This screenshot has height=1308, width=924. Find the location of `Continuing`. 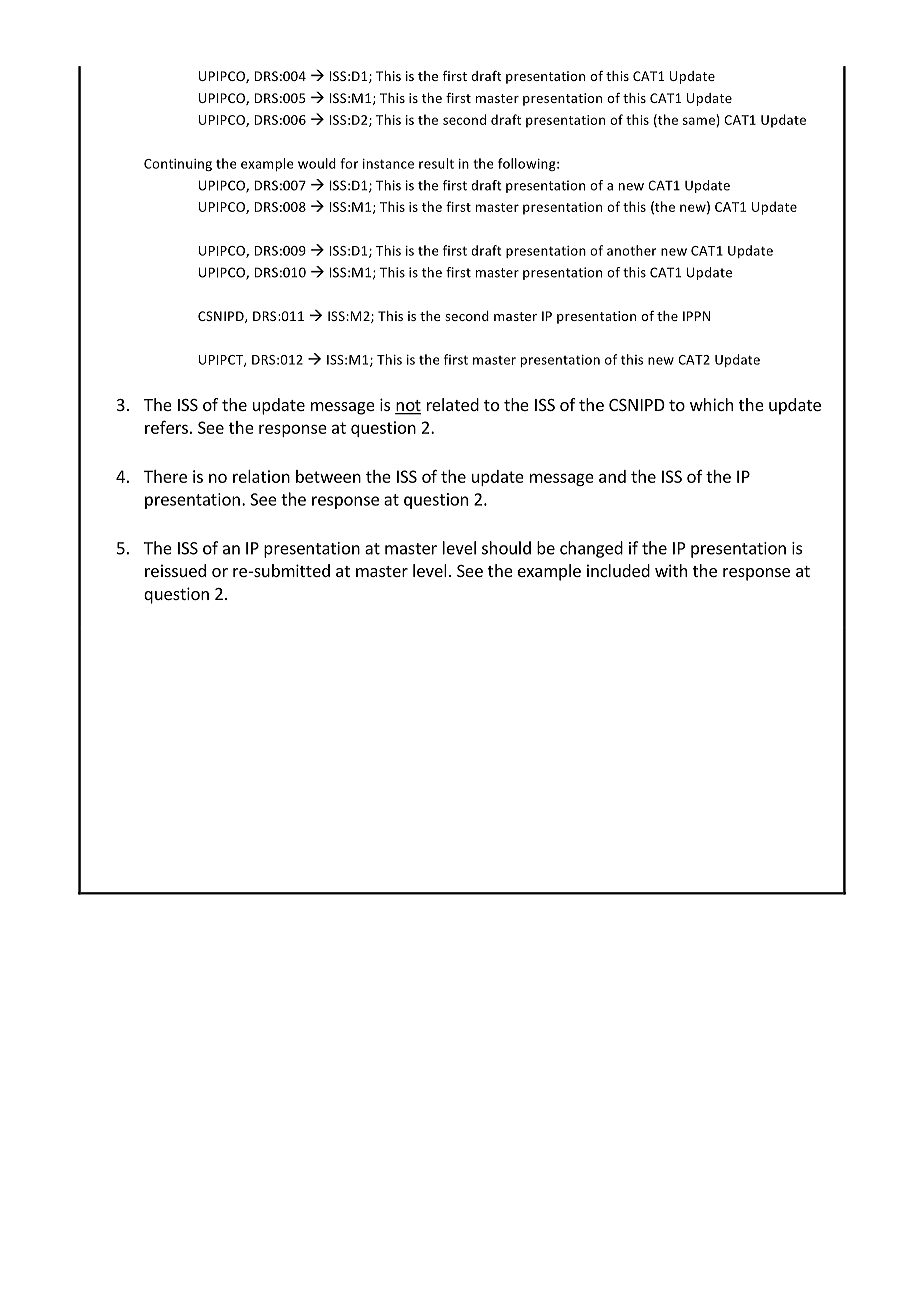

Continuing is located at coordinates (178, 165).
